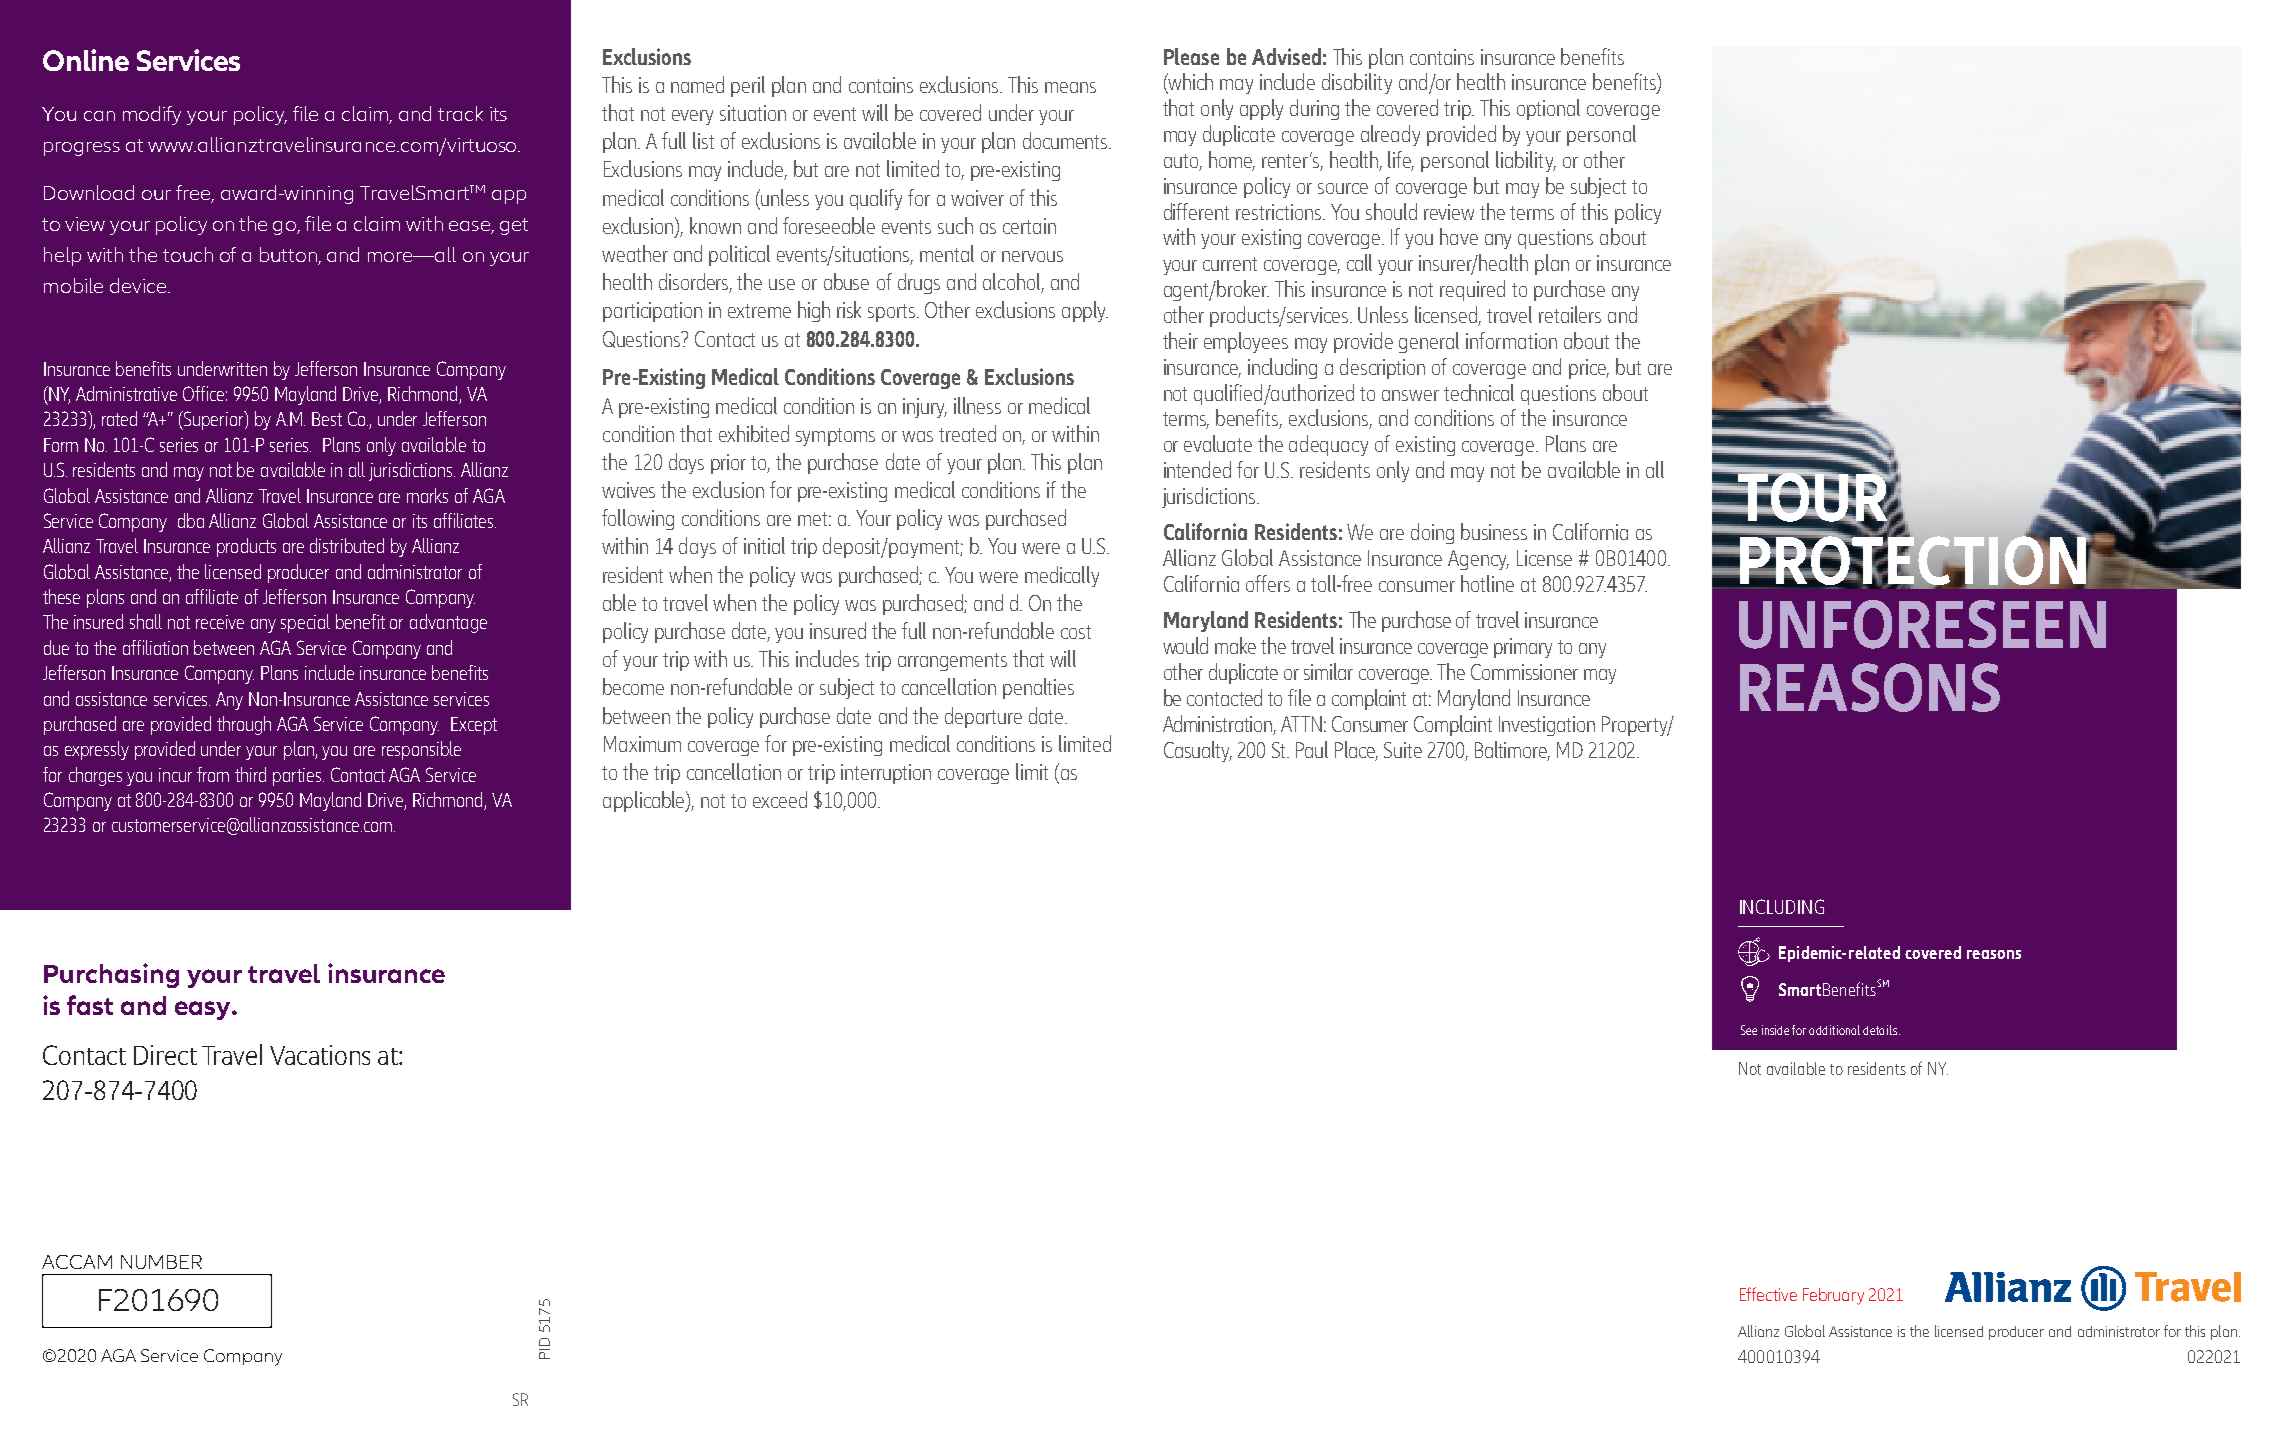 This screenshot has width=2283, height=1438. Describe the element at coordinates (1548, 109) in the screenshot. I see `optional` at that location.
